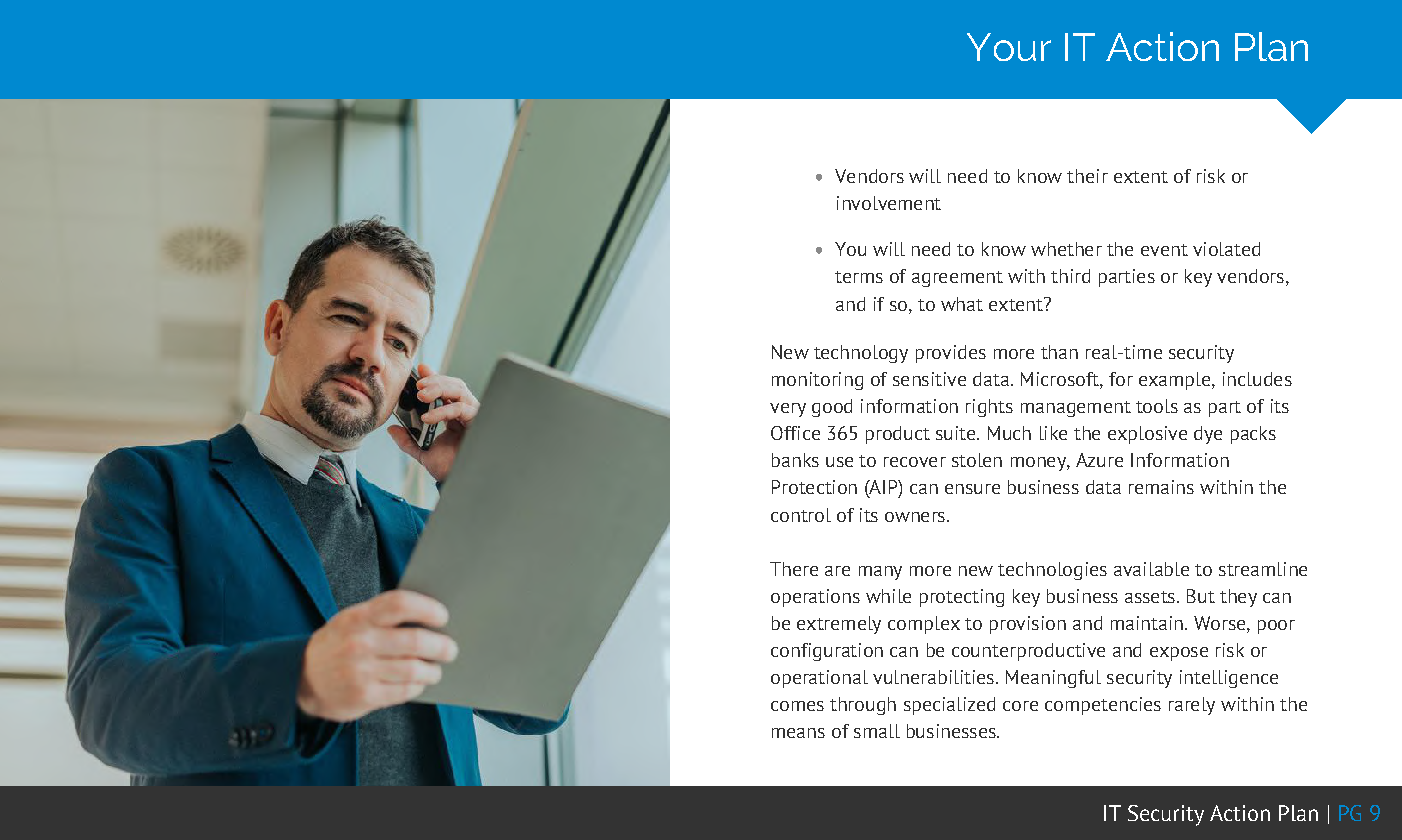 This screenshot has height=840, width=1402. I want to click on Your, so click(1009, 47).
